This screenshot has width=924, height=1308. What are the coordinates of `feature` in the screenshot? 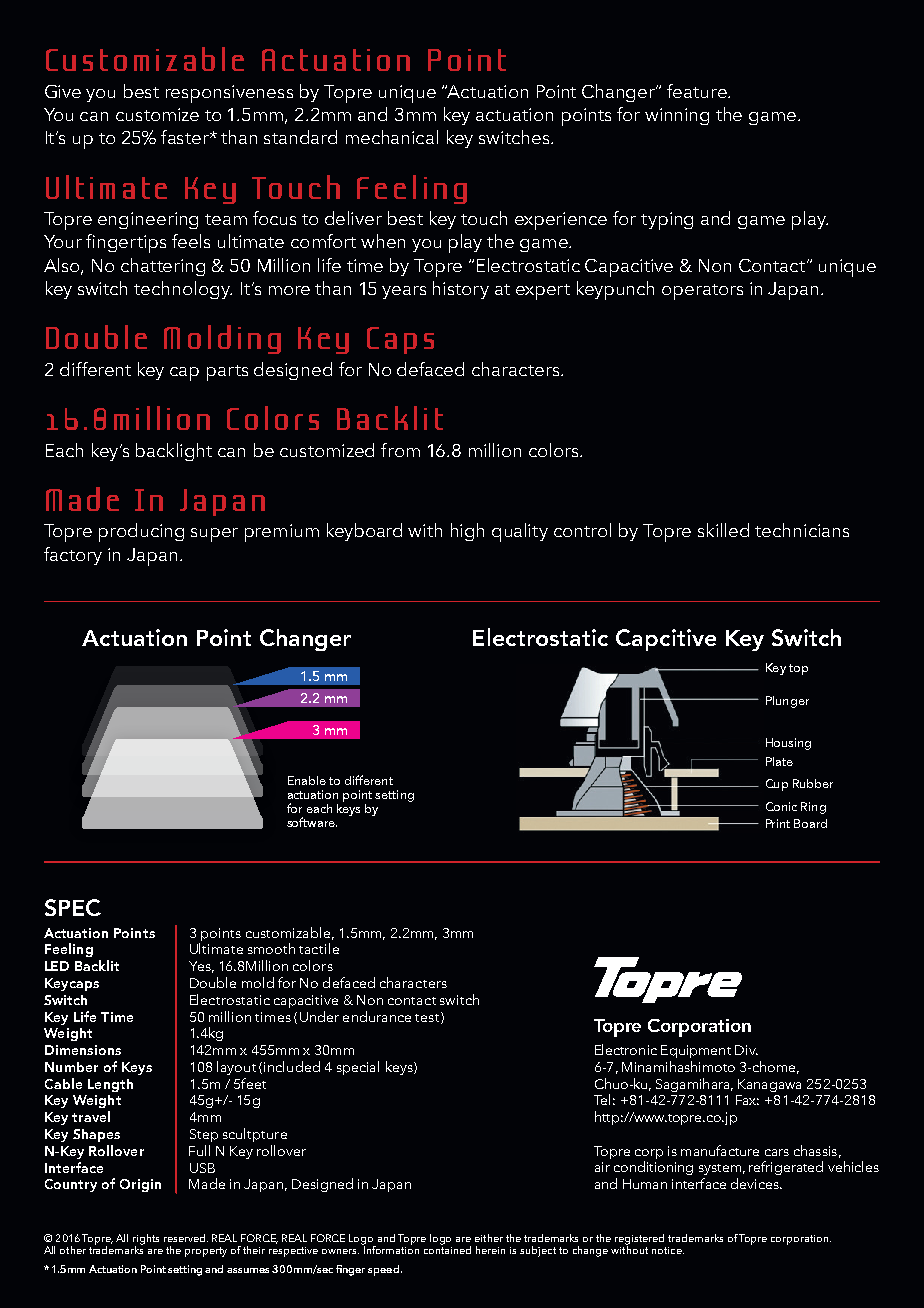 It's located at (698, 91).
